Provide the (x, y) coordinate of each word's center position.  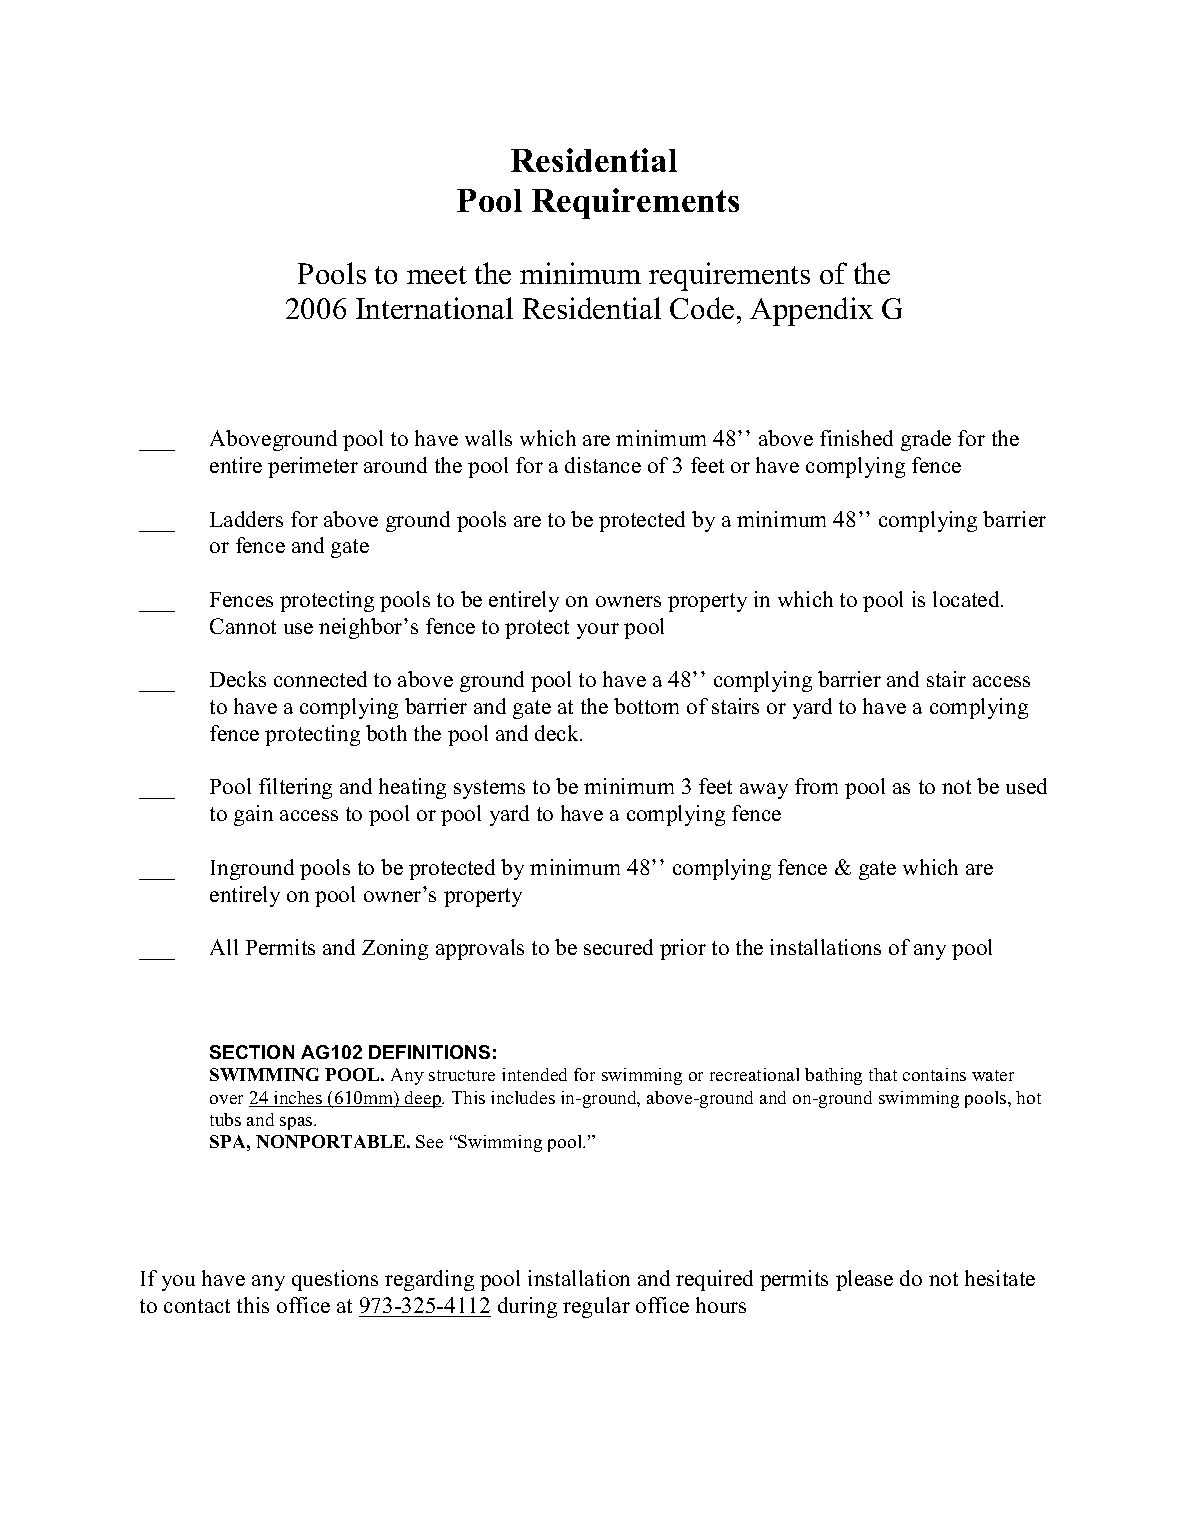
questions (335, 1280)
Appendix (811, 311)
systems (489, 789)
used (1026, 786)
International (434, 308)
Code (702, 308)
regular (596, 1307)
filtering (295, 788)
